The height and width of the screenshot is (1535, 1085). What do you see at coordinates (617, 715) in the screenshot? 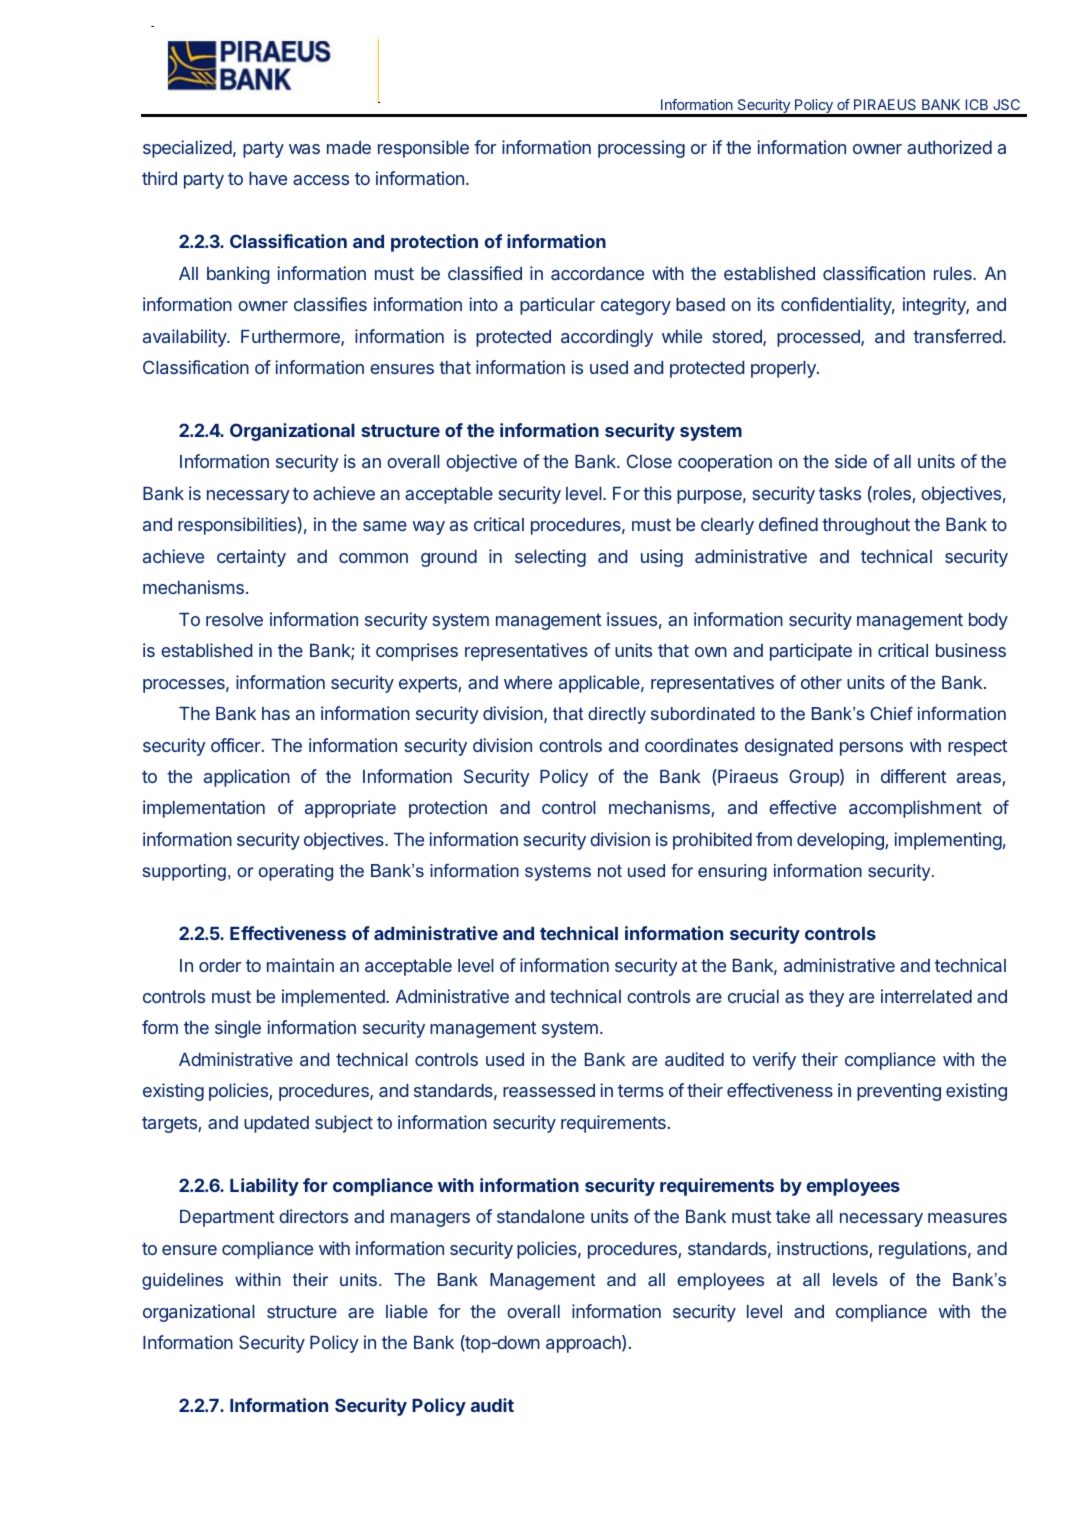
I see `directly` at bounding box center [617, 715].
